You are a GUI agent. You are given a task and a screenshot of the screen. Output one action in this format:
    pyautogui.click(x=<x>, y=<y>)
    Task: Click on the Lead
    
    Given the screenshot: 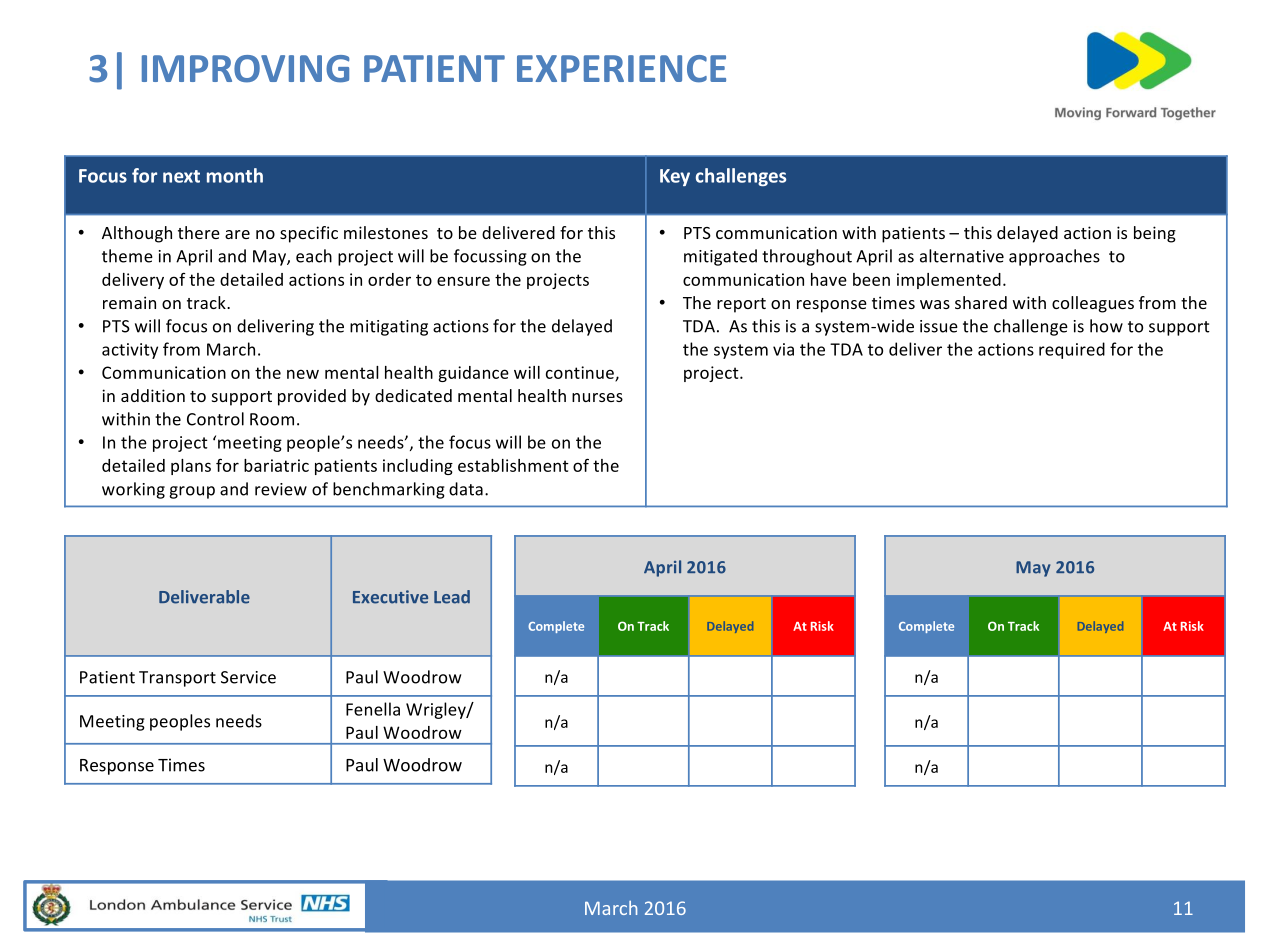 What is the action you would take?
    pyautogui.click(x=452, y=597)
